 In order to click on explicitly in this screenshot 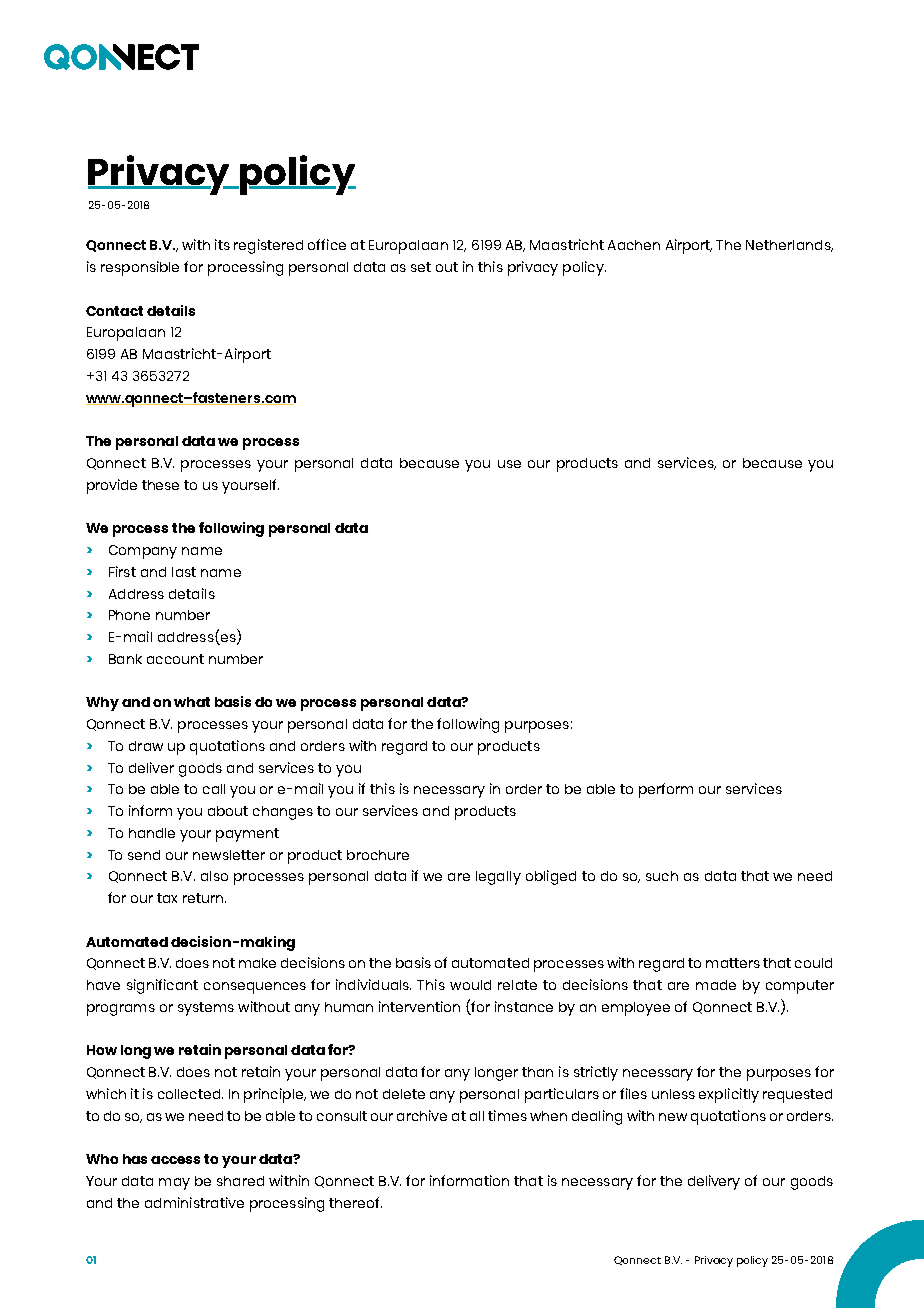, I will do `click(729, 1095)`.
